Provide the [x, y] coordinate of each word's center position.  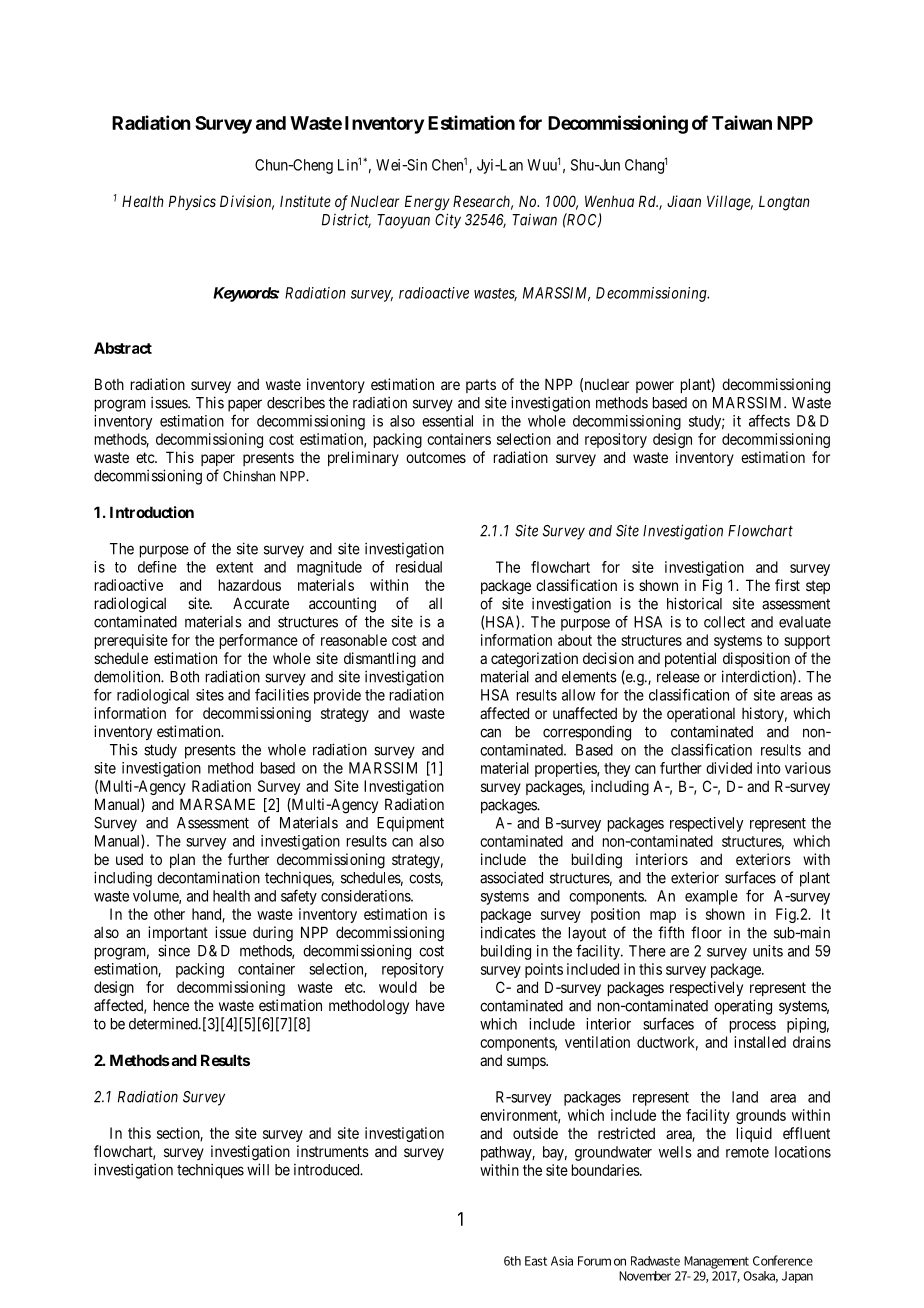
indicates [508, 932]
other [169, 914]
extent [234, 567]
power [655, 387]
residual [419, 567]
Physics [192, 202]
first [787, 585]
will [258, 1169]
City [448, 221]
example [711, 897]
